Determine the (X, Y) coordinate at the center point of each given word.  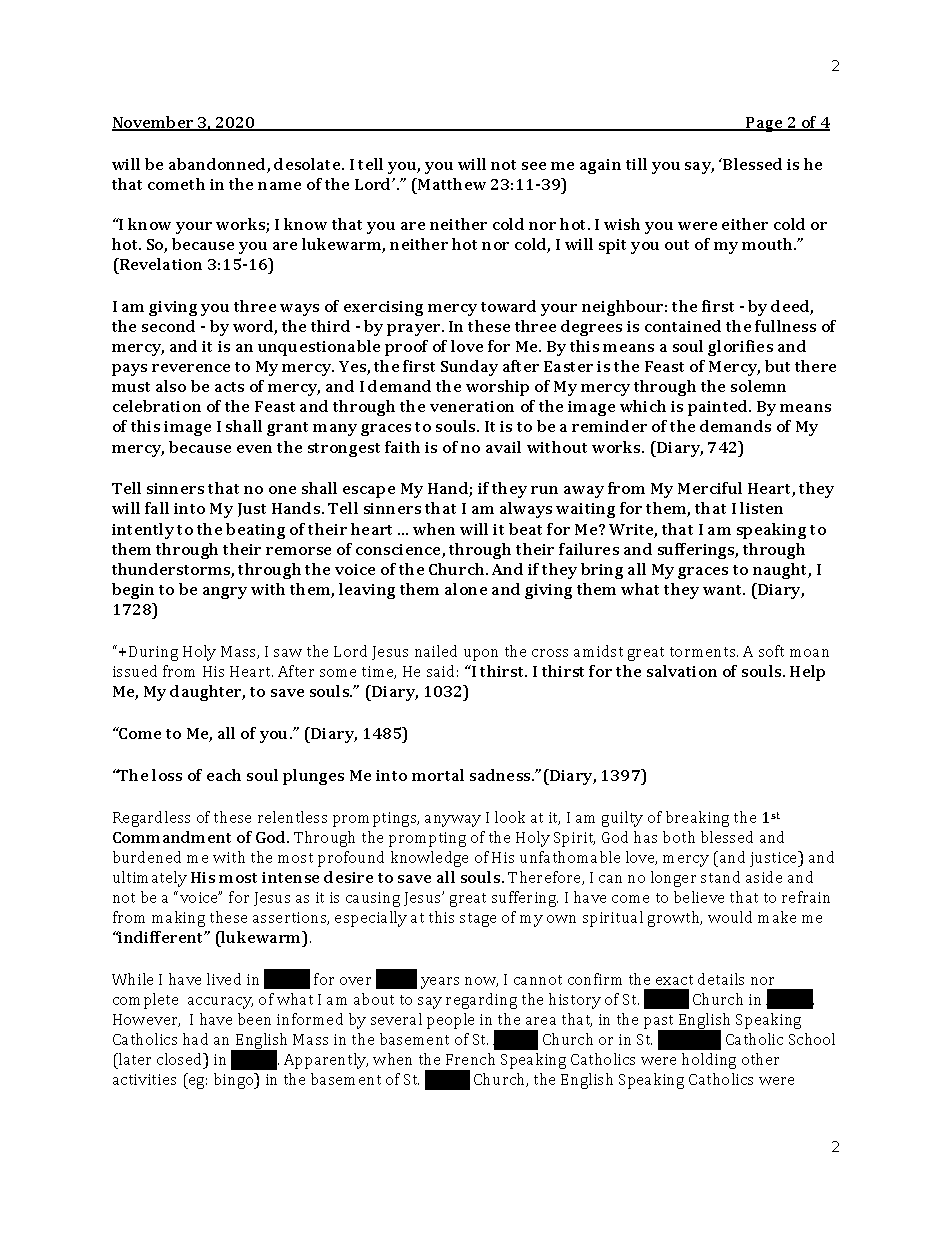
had (195, 1039)
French (470, 1059)
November (154, 123)
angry (225, 593)
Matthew (451, 184)
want (724, 590)
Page (764, 124)
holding (709, 1061)
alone (466, 589)
